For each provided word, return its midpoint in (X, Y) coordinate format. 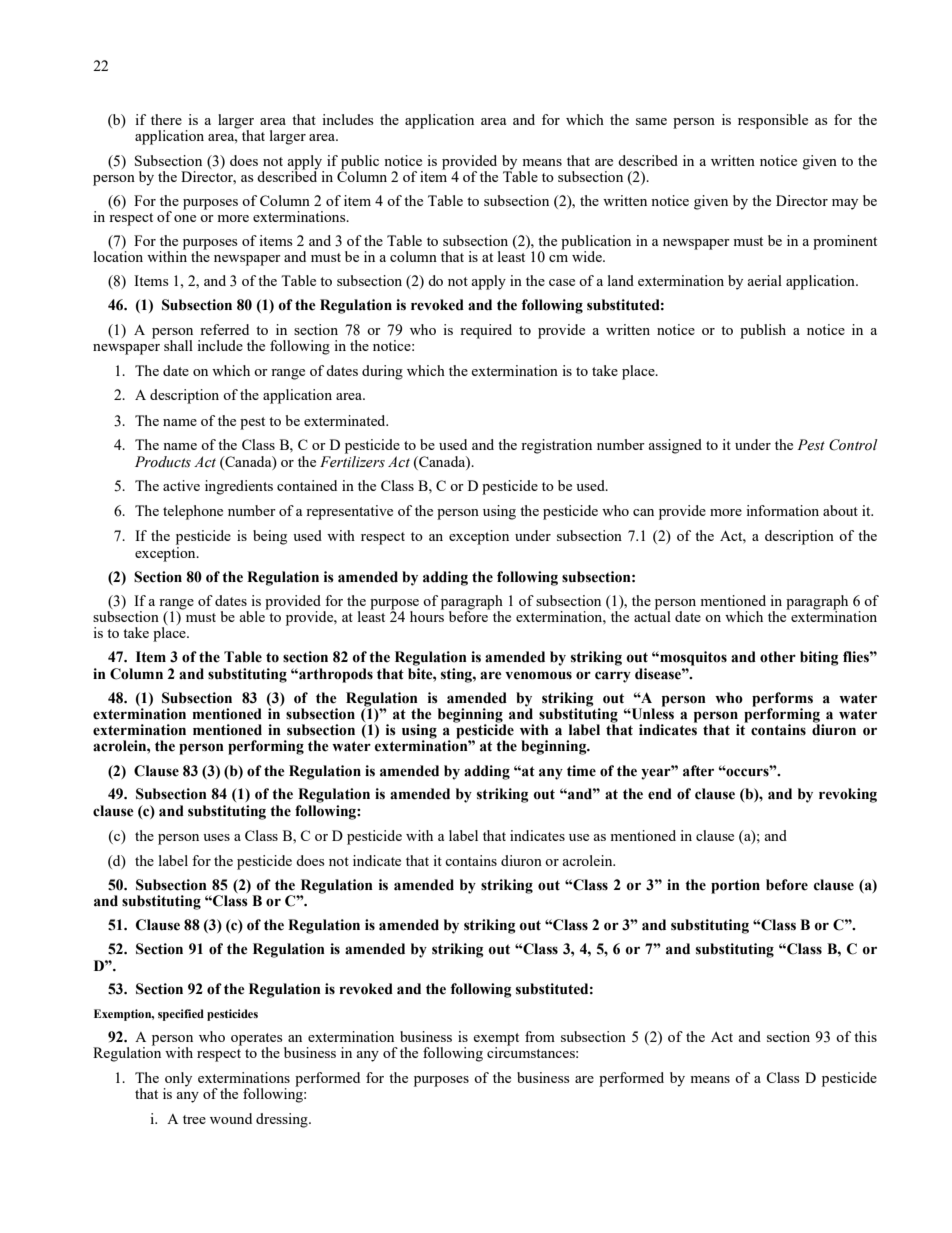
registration (556, 446)
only (178, 1080)
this (865, 1036)
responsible (773, 121)
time (581, 771)
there (166, 119)
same (651, 121)
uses (216, 837)
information (782, 510)
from (540, 1036)
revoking (848, 795)
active (181, 485)
